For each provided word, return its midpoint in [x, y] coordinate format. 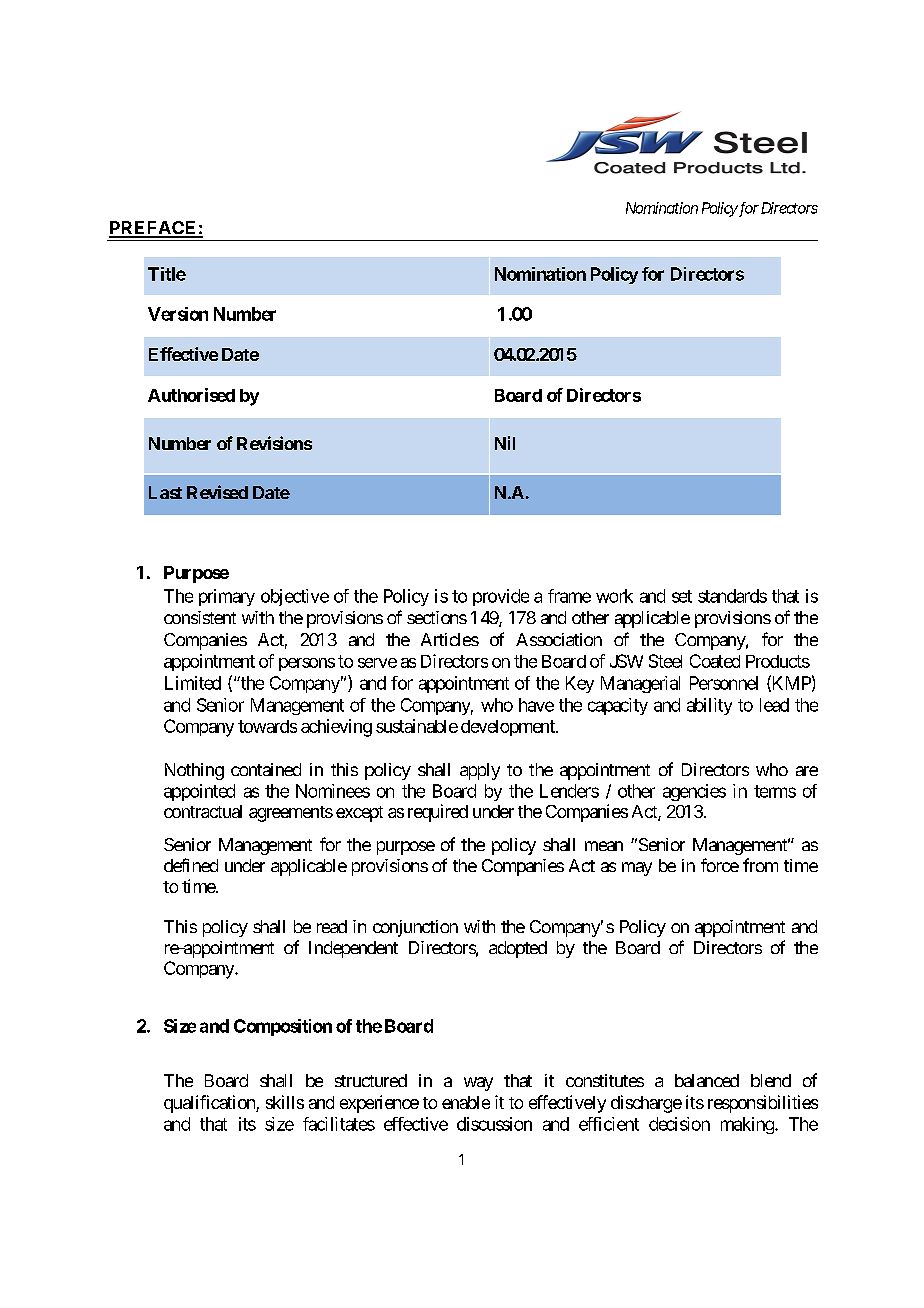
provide [501, 597]
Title [167, 274]
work [614, 596]
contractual [203, 811]
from [760, 865]
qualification [210, 1104]
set [682, 596]
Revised [217, 492]
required [438, 813]
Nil [505, 443]
